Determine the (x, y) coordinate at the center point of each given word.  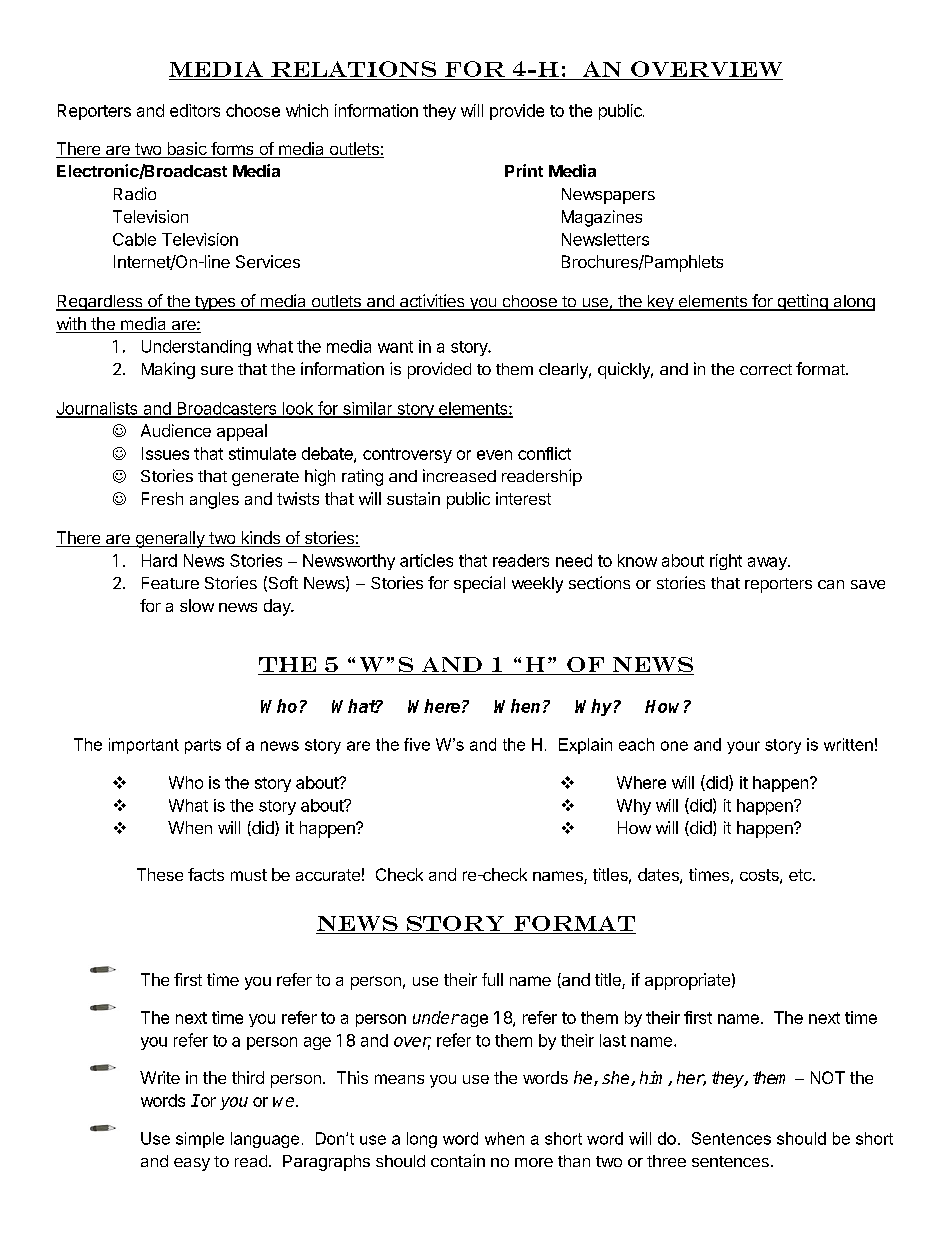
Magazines (602, 218)
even (494, 455)
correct (766, 369)
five (417, 744)
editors (195, 110)
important (144, 746)
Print (524, 170)
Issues (165, 453)
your (743, 747)
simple (200, 1140)
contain (458, 1160)
